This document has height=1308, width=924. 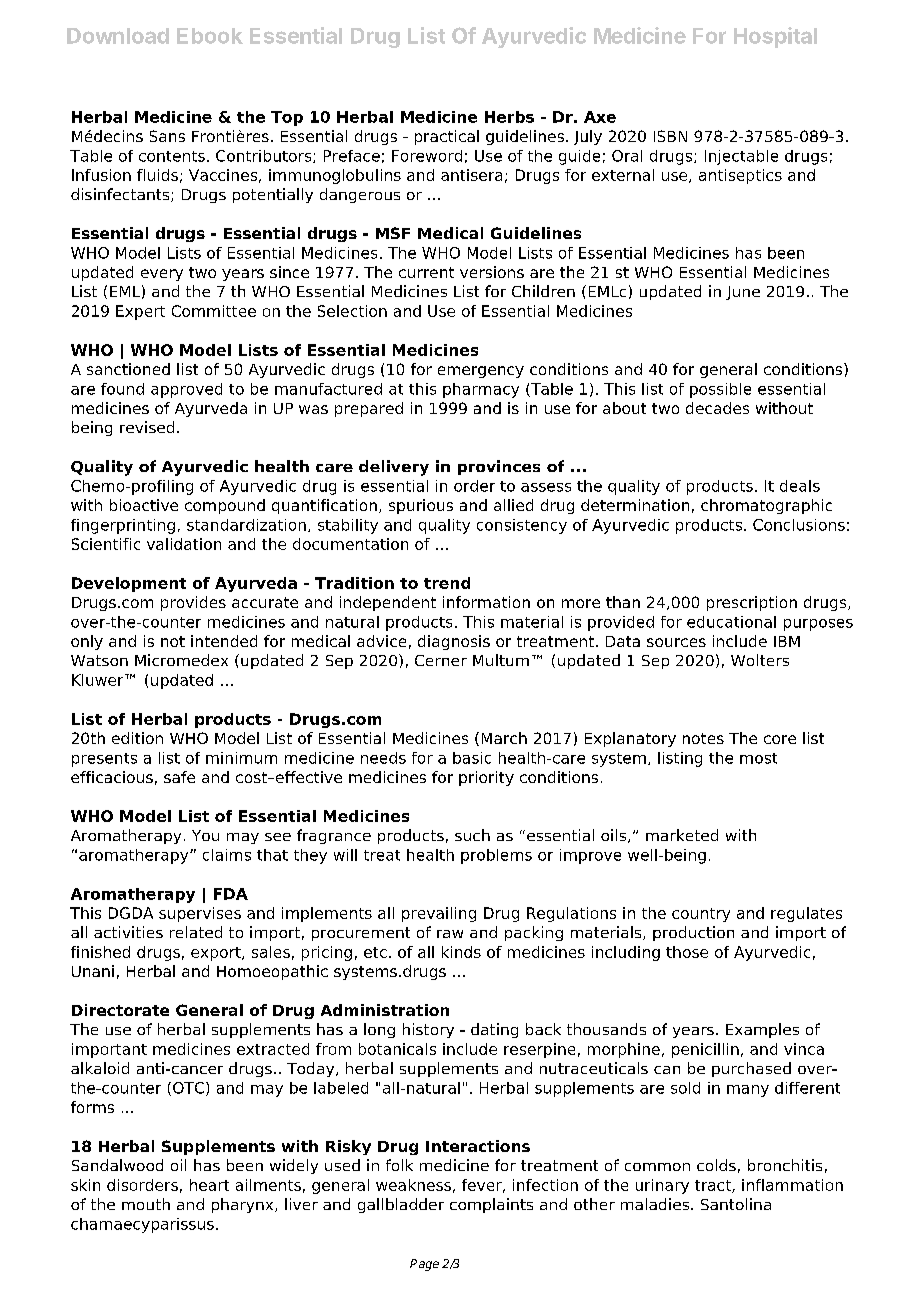 I want to click on marketed, so click(x=682, y=835).
